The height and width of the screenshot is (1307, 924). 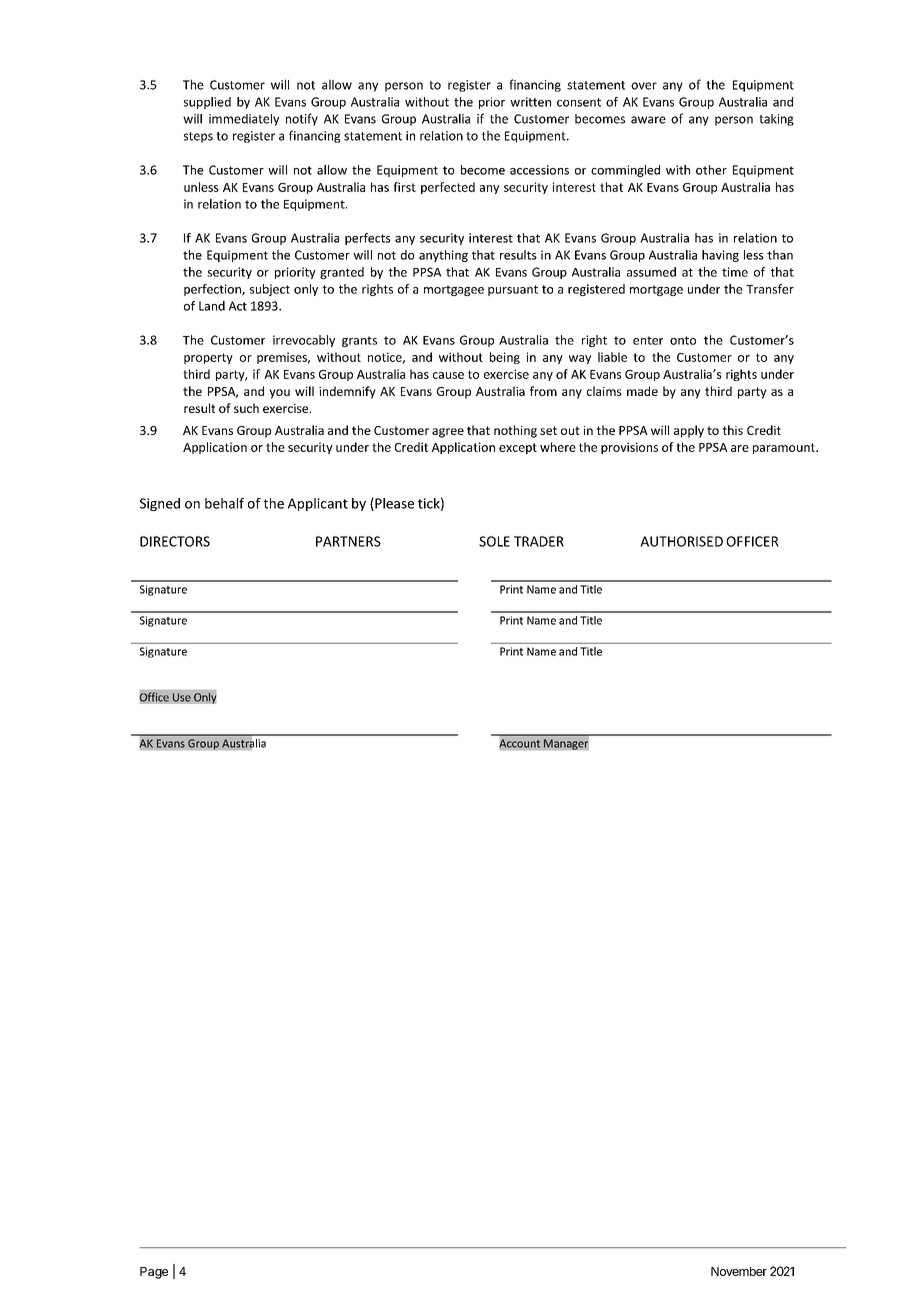 I want to click on TRADER, so click(x=539, y=541).
